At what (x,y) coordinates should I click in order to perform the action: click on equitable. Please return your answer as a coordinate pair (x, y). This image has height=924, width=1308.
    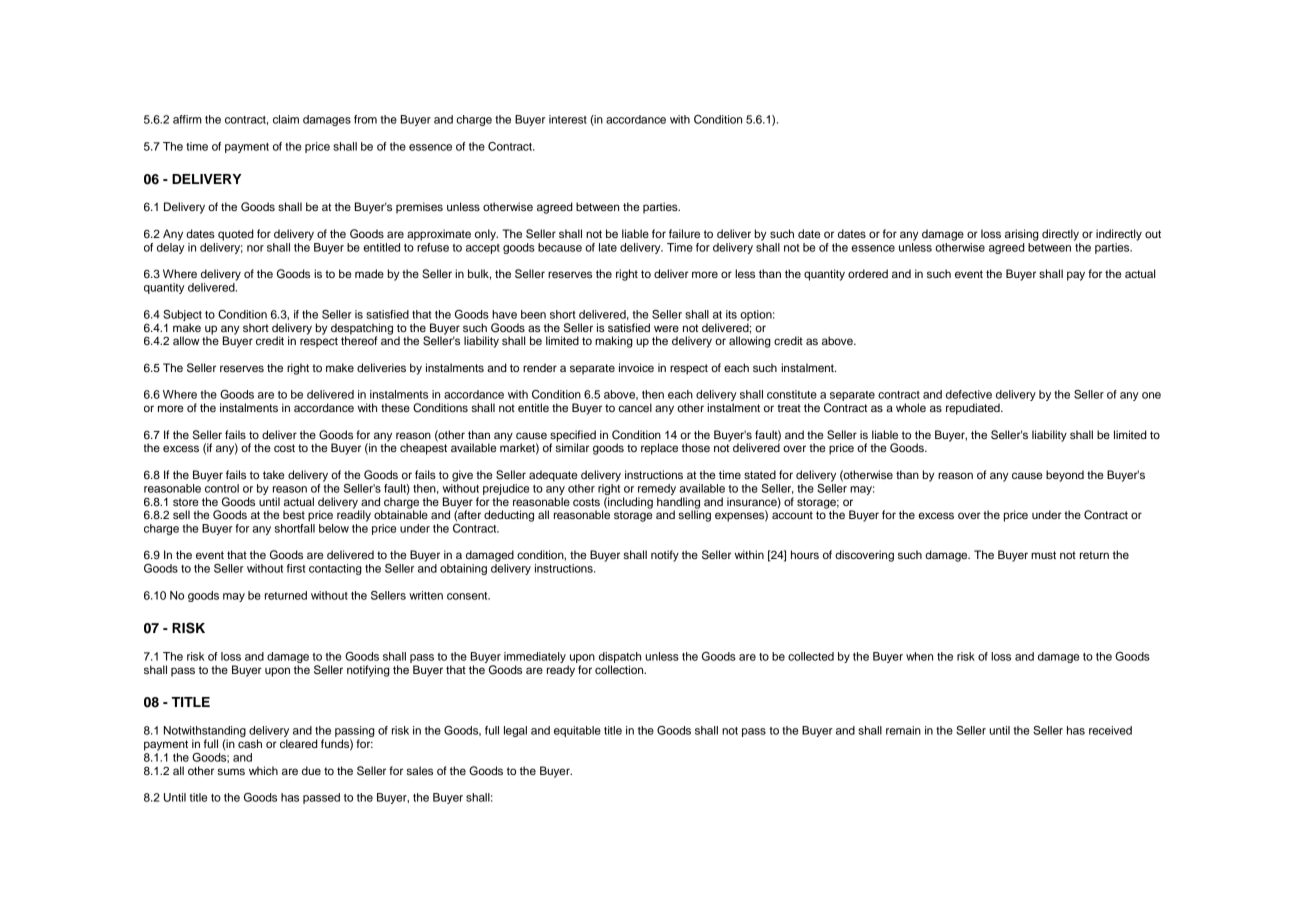
    Looking at the image, I should click on (577, 731).
